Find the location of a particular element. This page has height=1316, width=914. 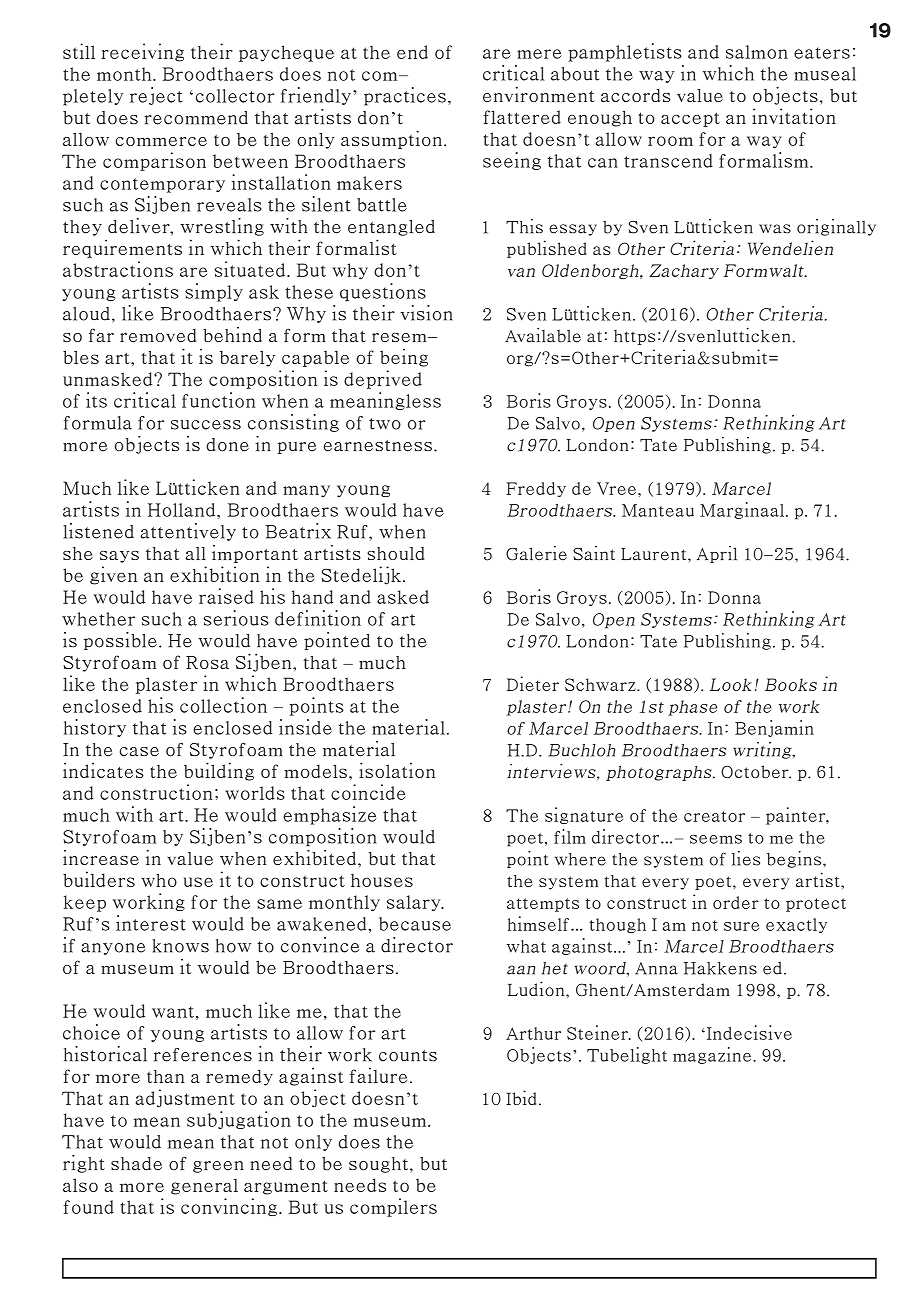

sure is located at coordinates (741, 926).
